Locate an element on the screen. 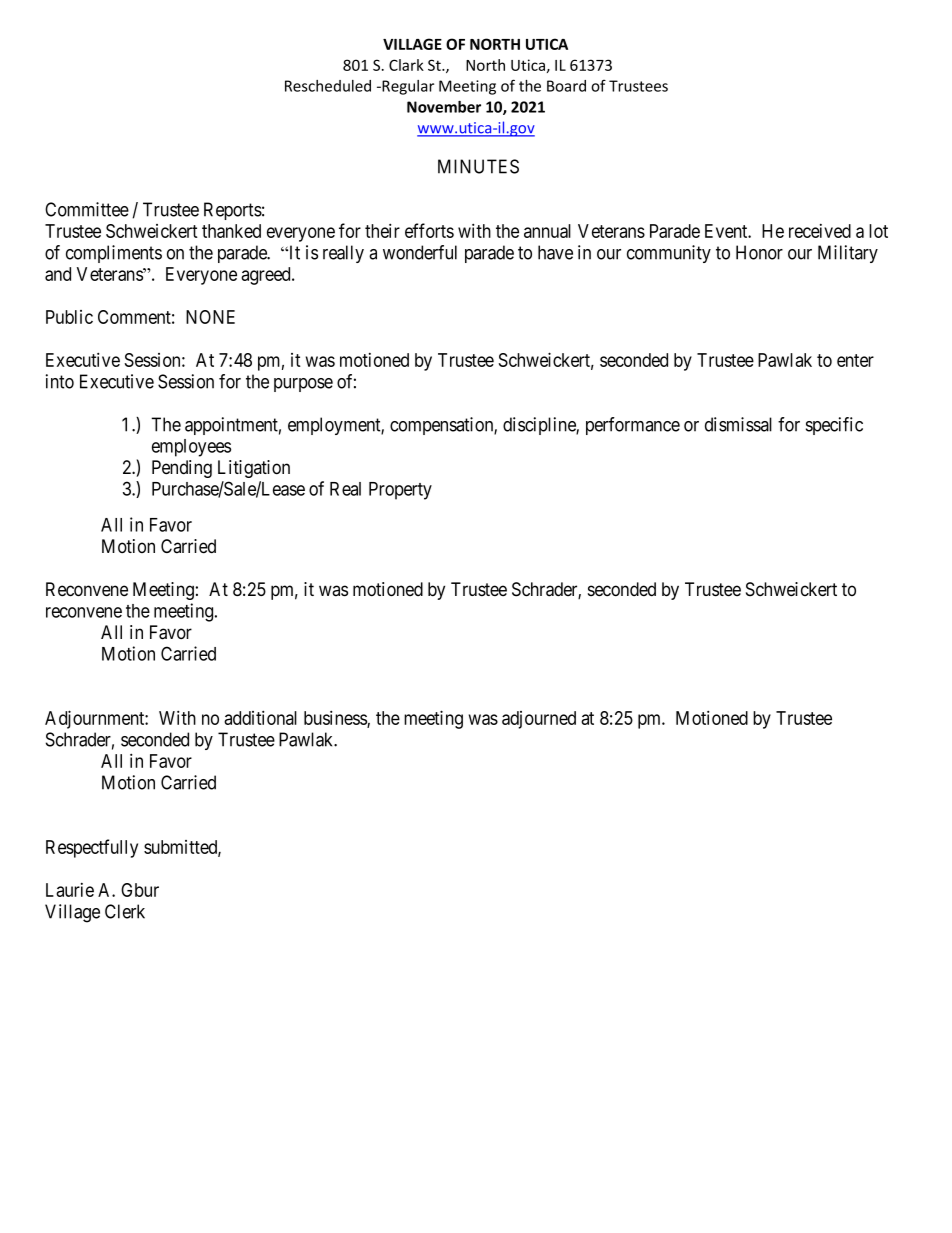  wonderful is located at coordinates (420, 252).
